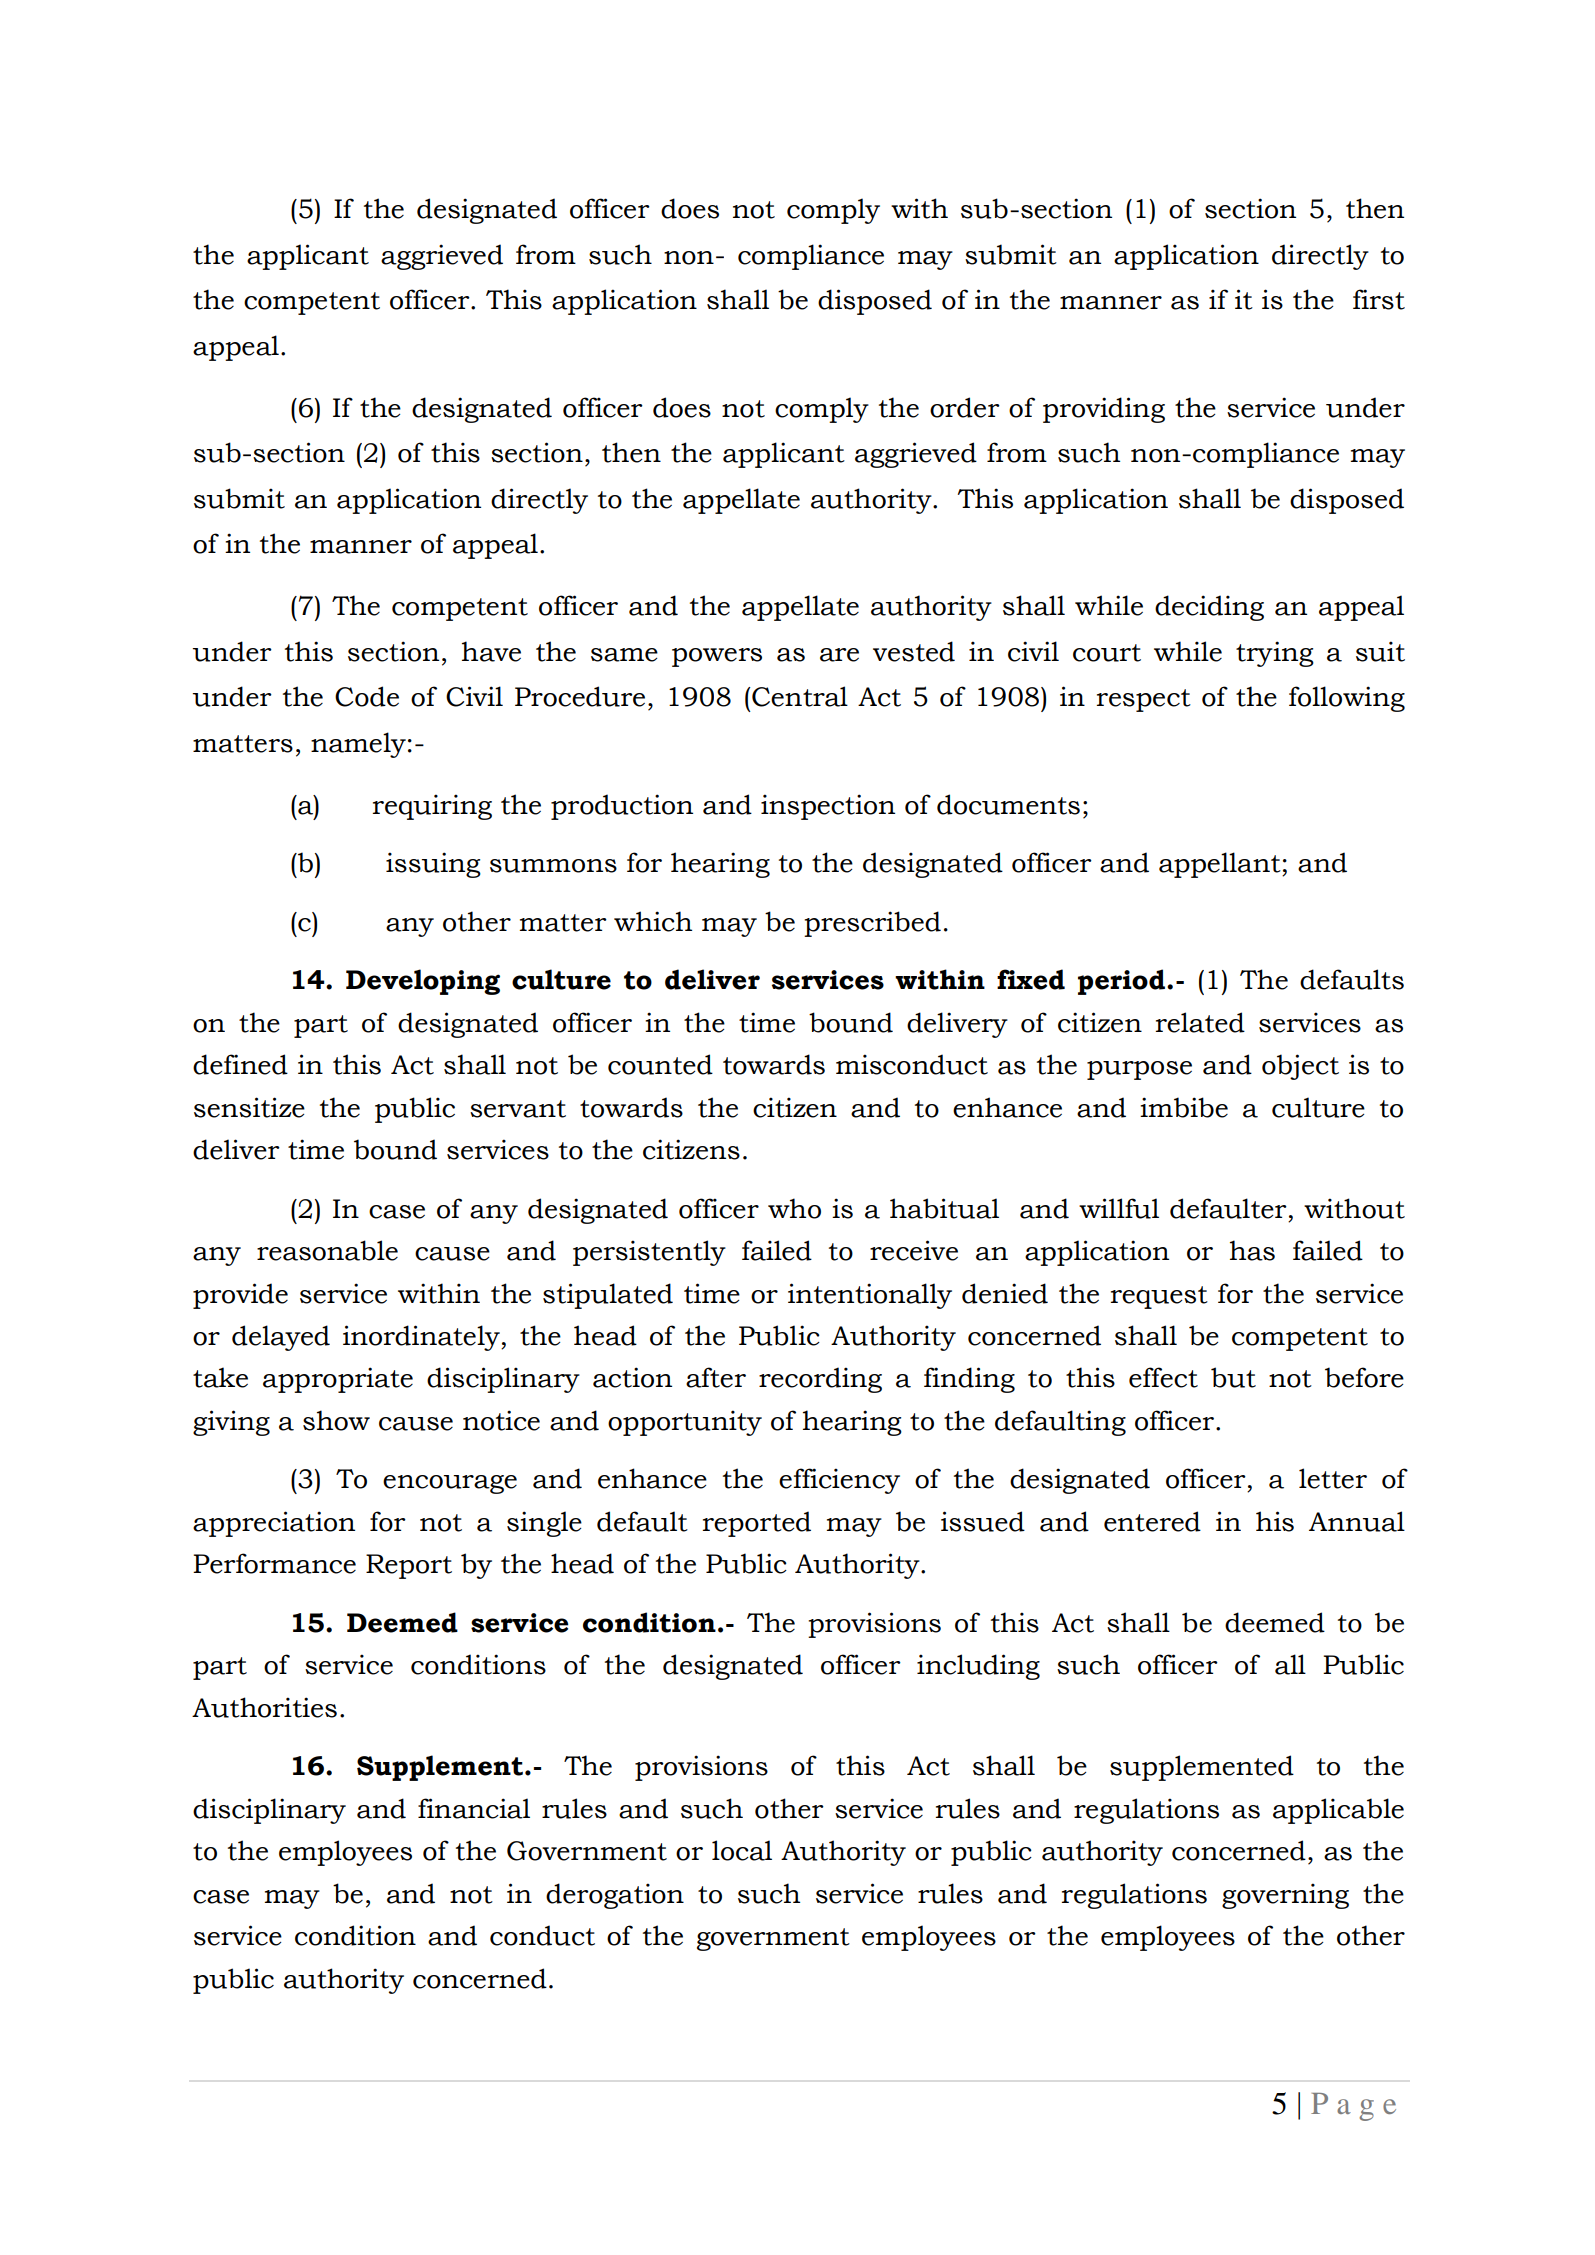  What do you see at coordinates (1252, 1250) in the screenshot?
I see `has` at bounding box center [1252, 1250].
